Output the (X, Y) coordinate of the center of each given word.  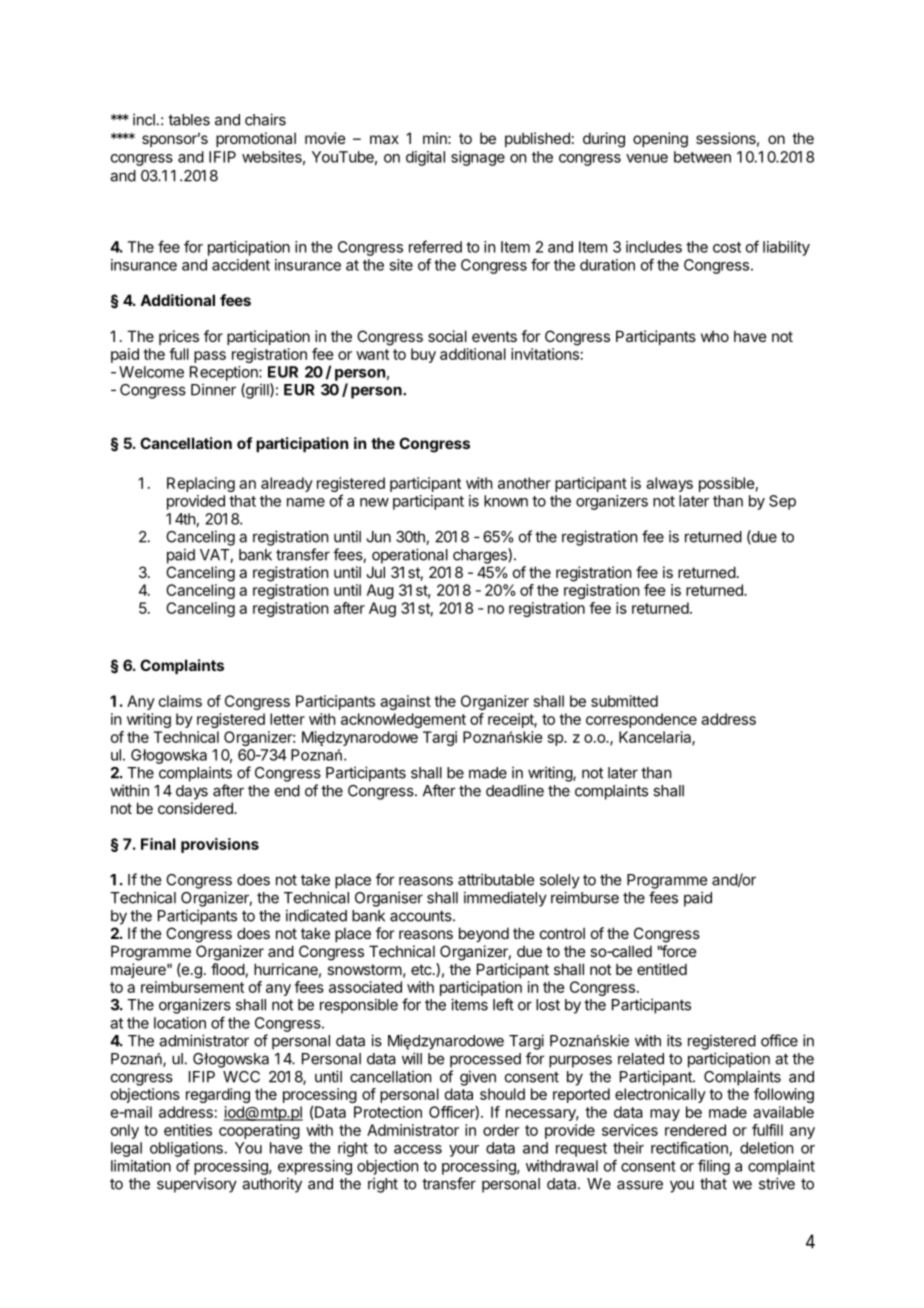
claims (180, 701)
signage (478, 158)
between (702, 157)
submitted (624, 701)
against (405, 702)
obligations (187, 1149)
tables (189, 120)
